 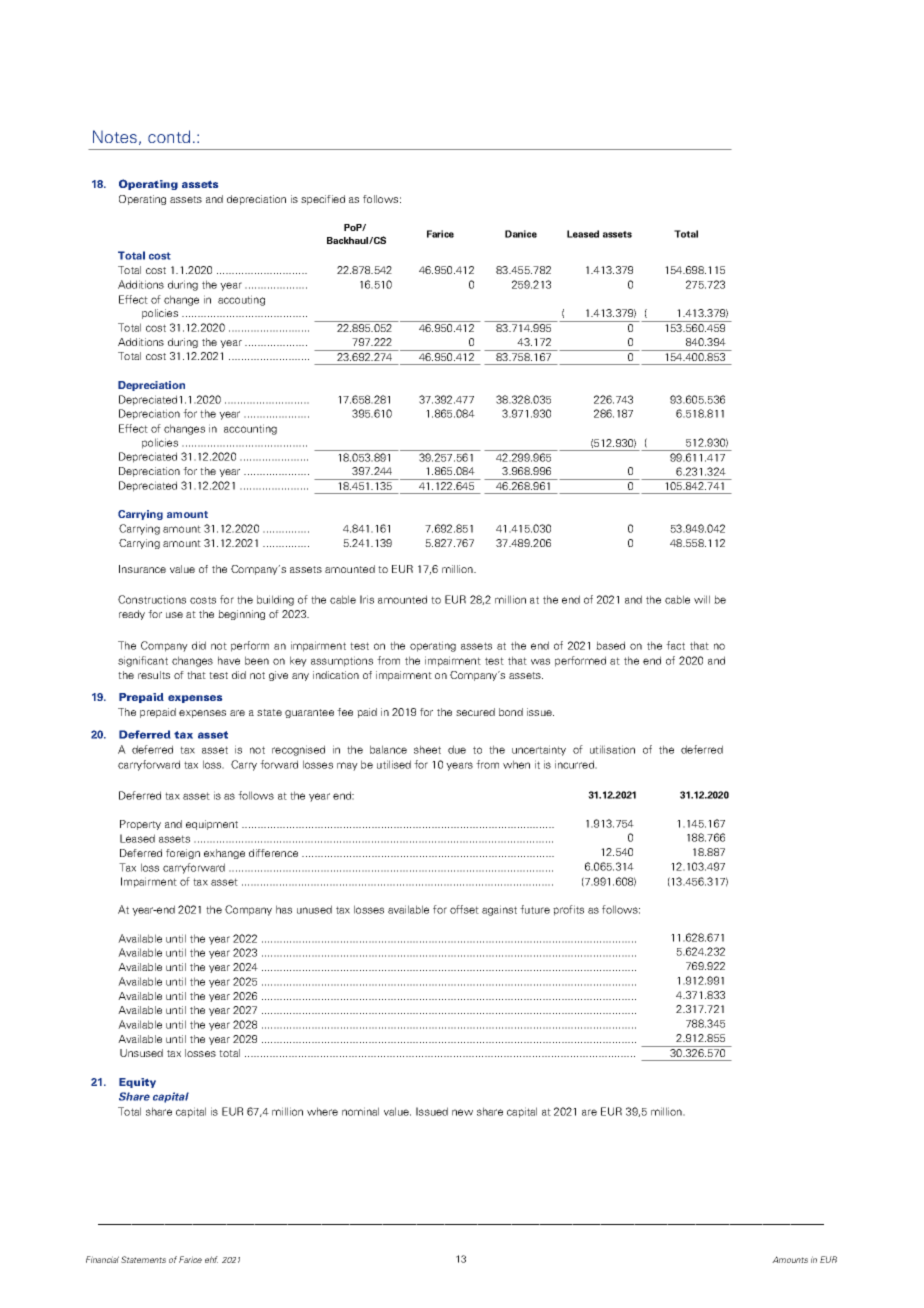 I want to click on balance, so click(x=388, y=749).
